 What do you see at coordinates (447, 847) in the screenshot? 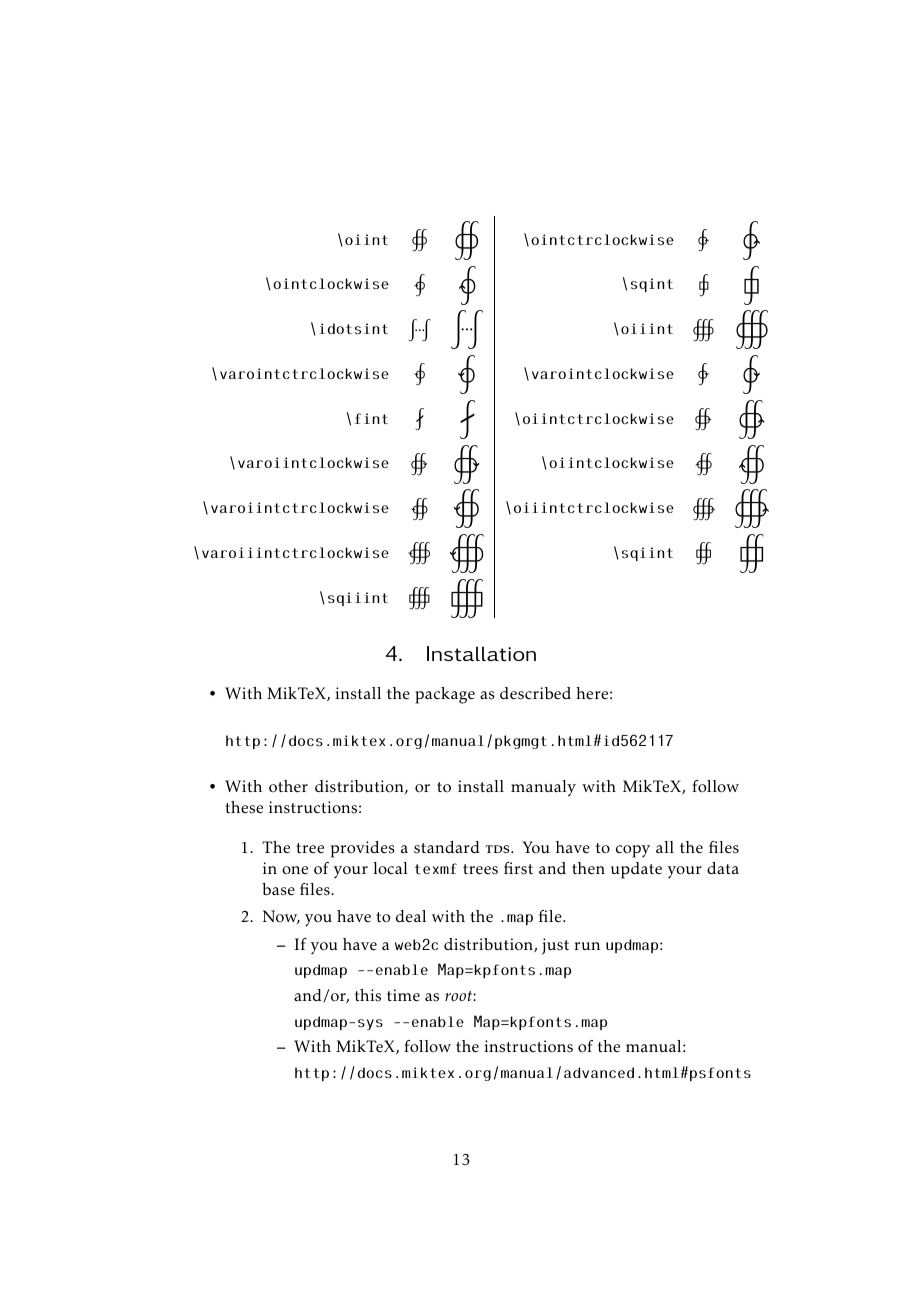
I see `standard` at bounding box center [447, 847].
